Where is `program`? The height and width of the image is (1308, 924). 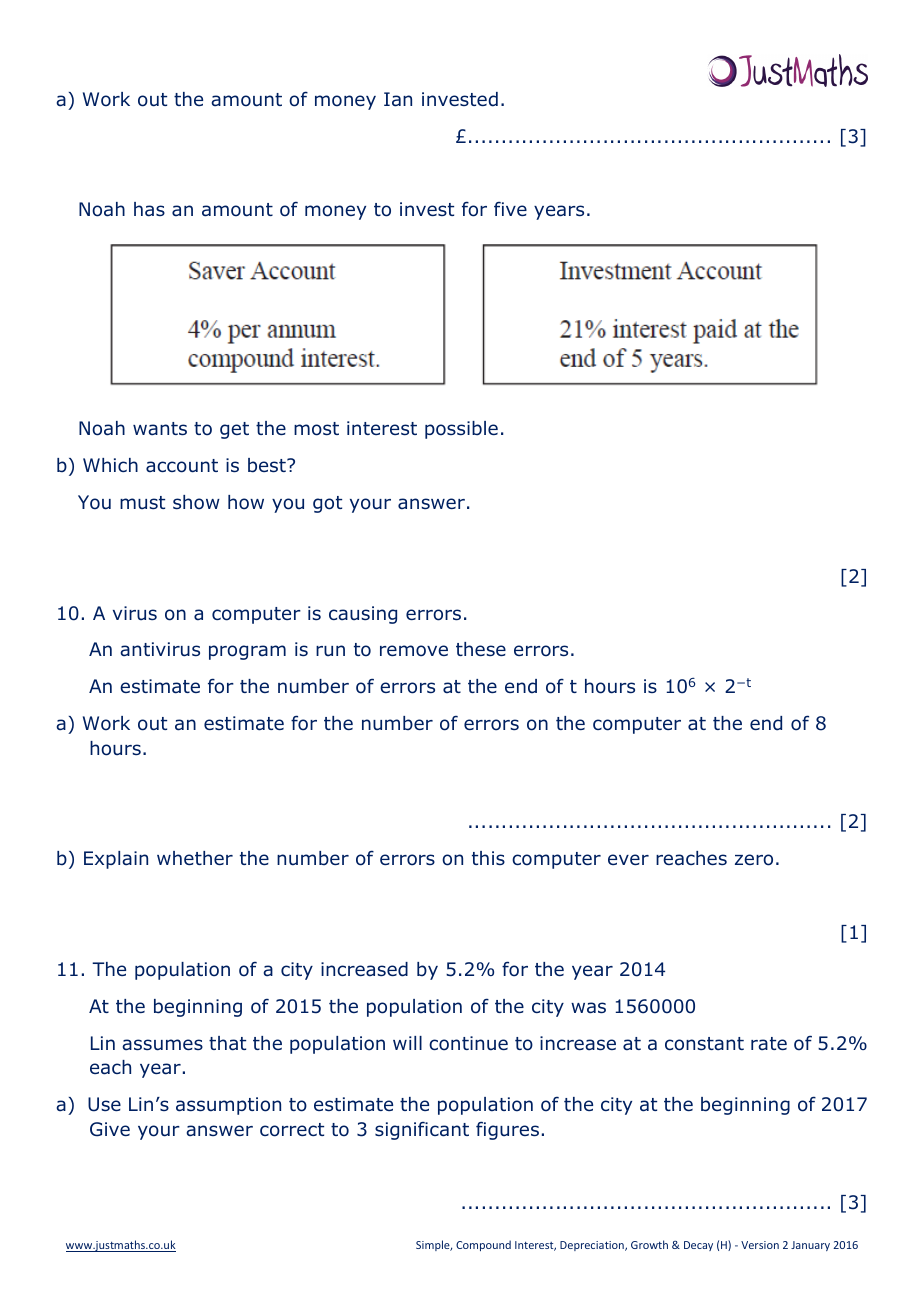 program is located at coordinates (247, 652).
